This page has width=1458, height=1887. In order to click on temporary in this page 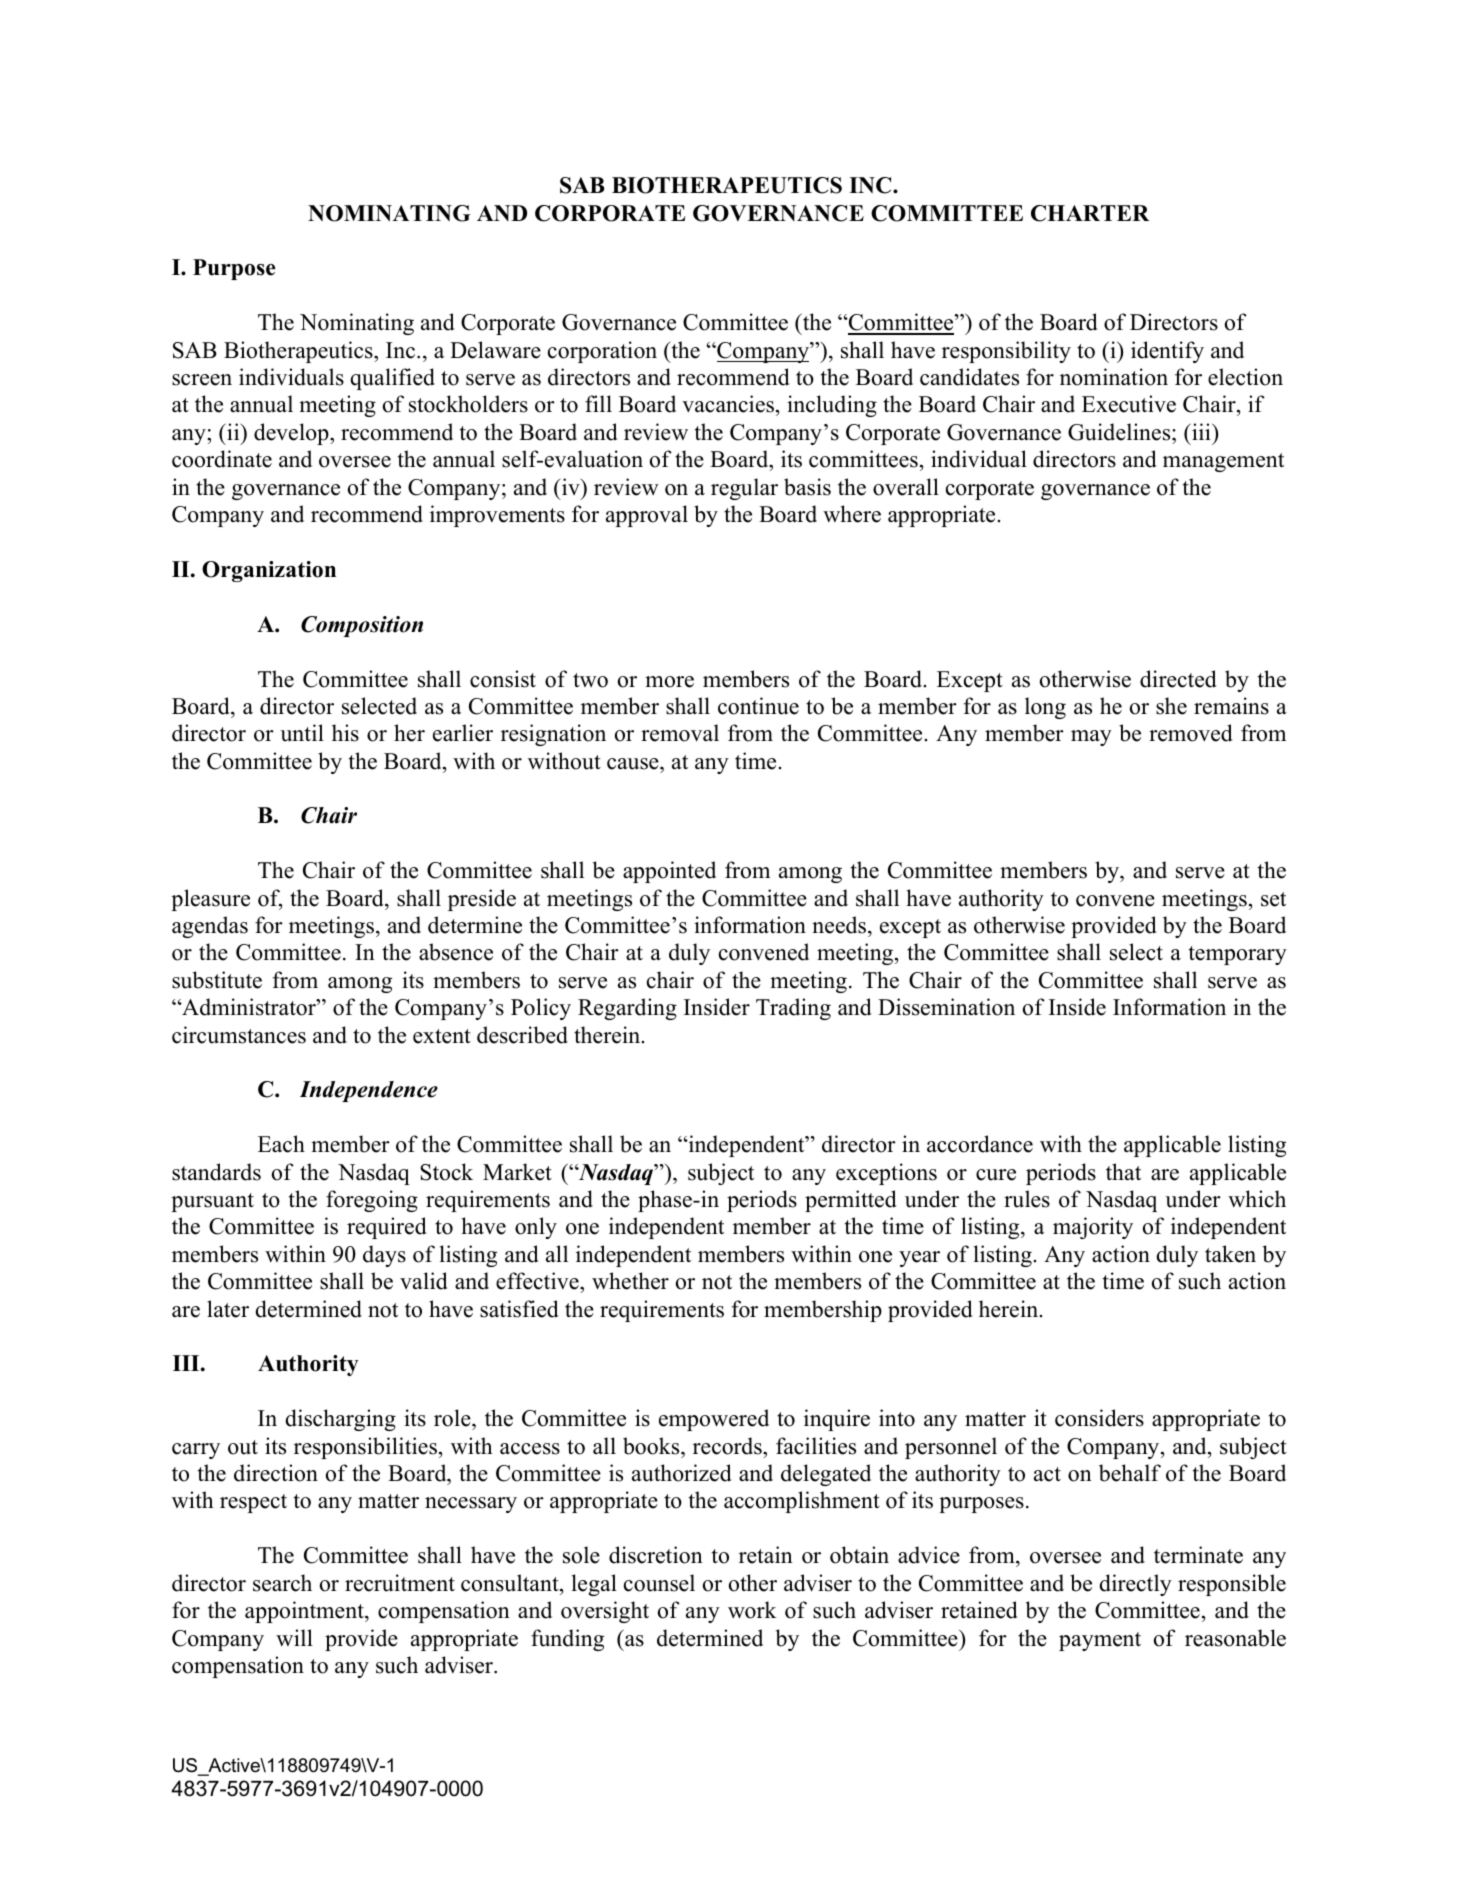, I will do `click(1238, 955)`.
